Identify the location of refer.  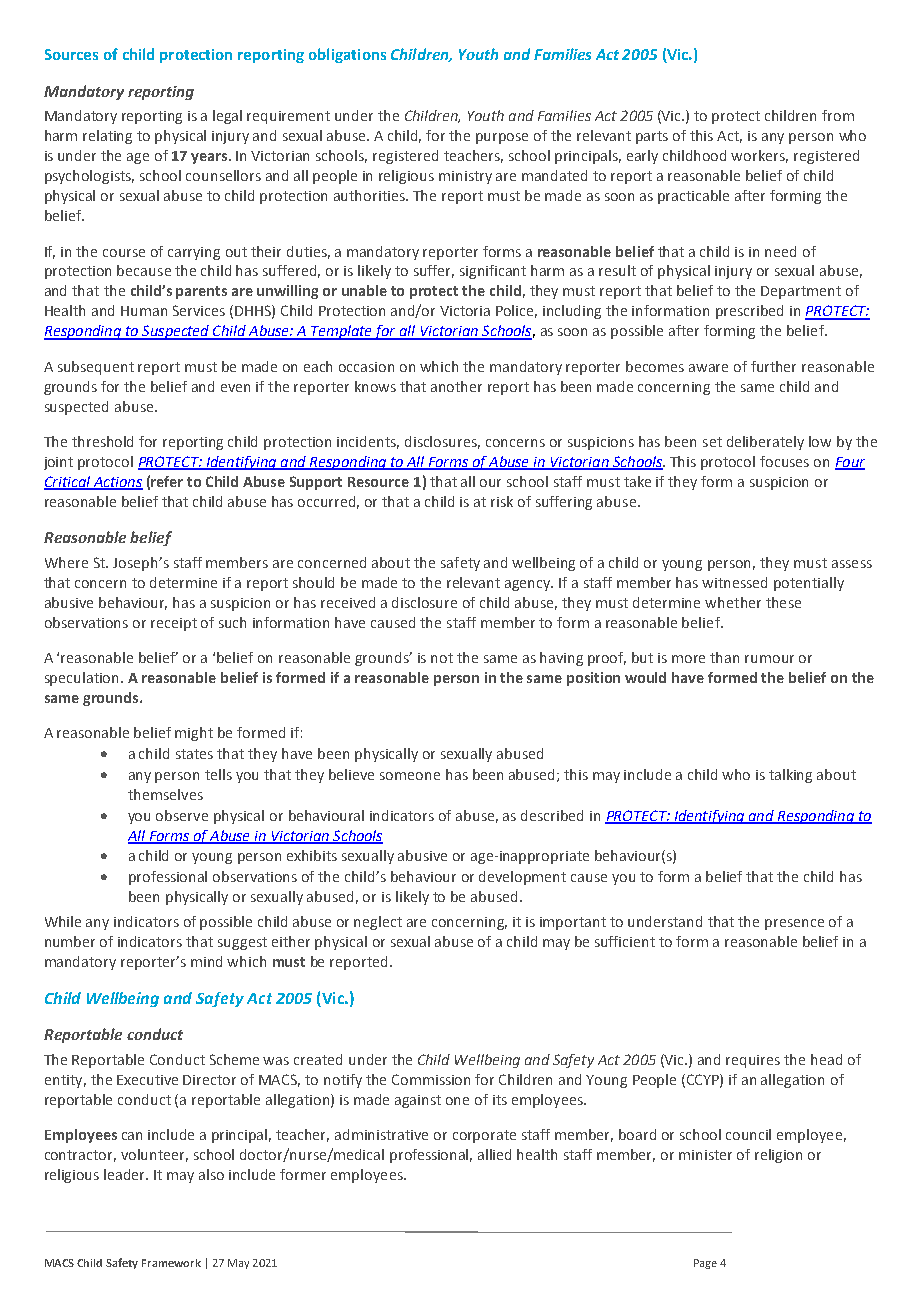
(167, 481).
